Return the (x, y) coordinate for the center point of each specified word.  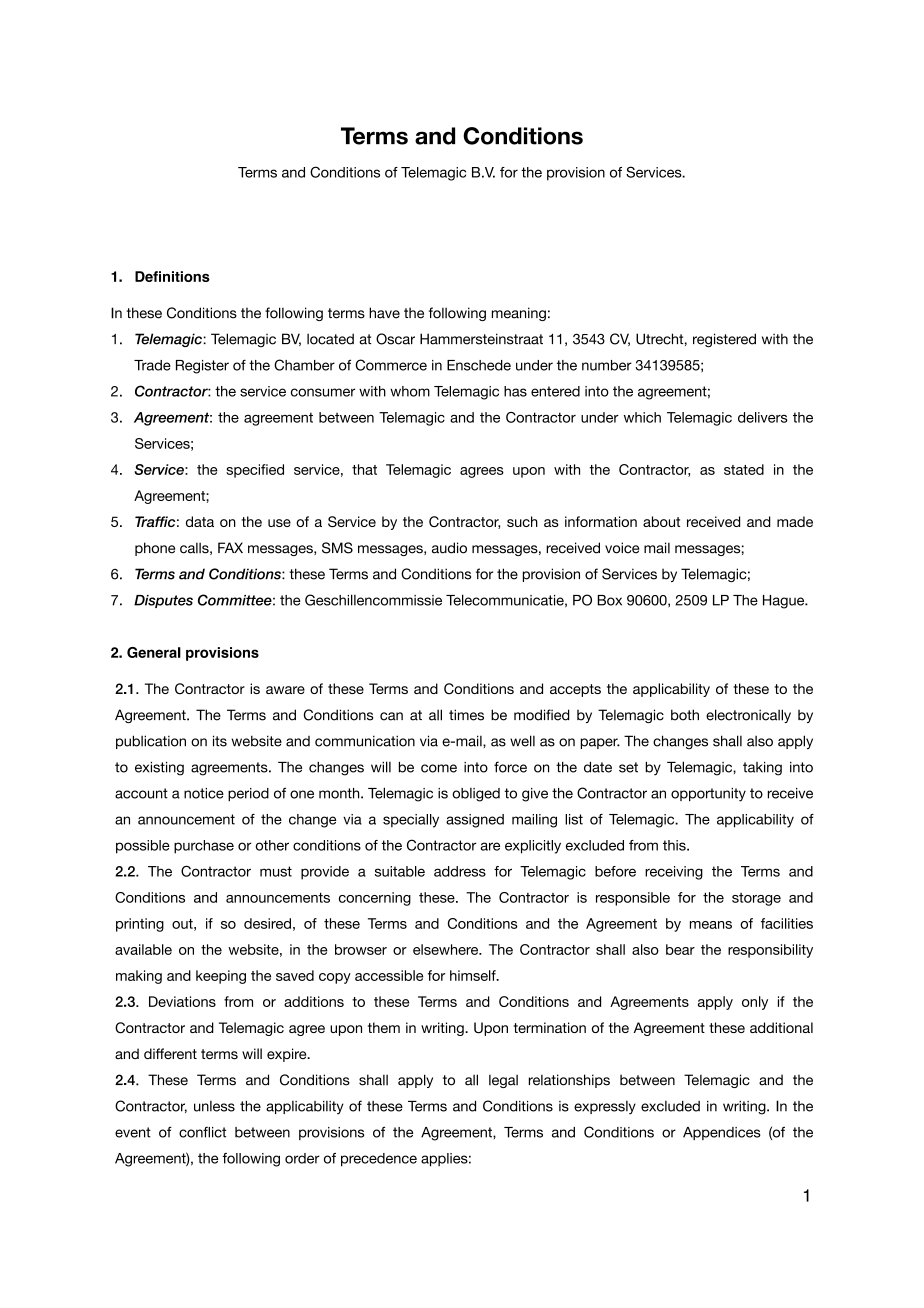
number (607, 365)
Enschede (479, 365)
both (685, 715)
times (466, 715)
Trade (152, 365)
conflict (202, 1132)
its (220, 741)
